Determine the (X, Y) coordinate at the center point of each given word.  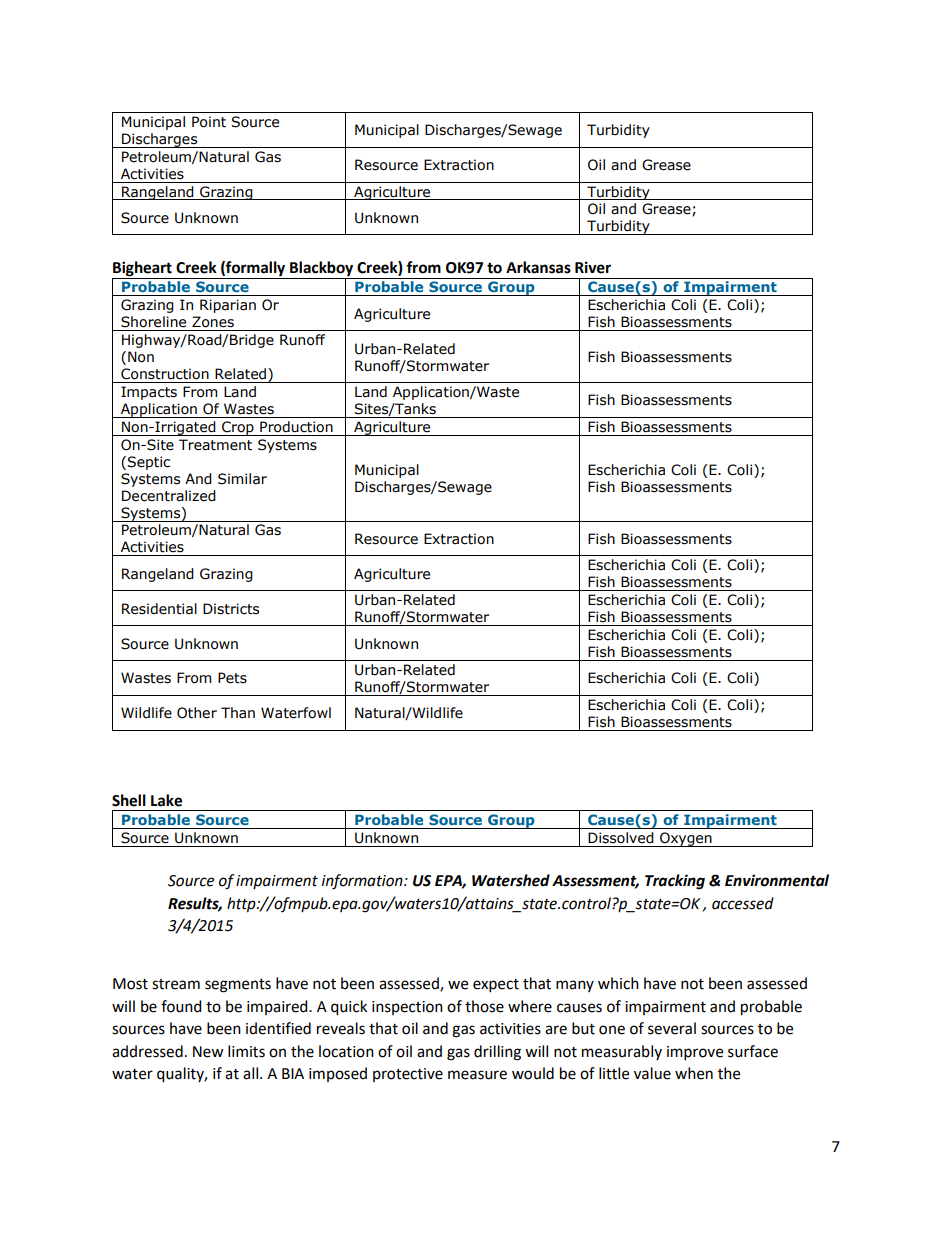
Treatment (215, 445)
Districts (231, 609)
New (208, 1052)
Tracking (675, 882)
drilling (497, 1053)
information (363, 882)
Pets (232, 678)
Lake (166, 800)
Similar (242, 479)
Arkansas (538, 267)
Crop (238, 428)
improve (695, 1053)
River (593, 267)
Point (209, 122)
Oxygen (686, 839)
